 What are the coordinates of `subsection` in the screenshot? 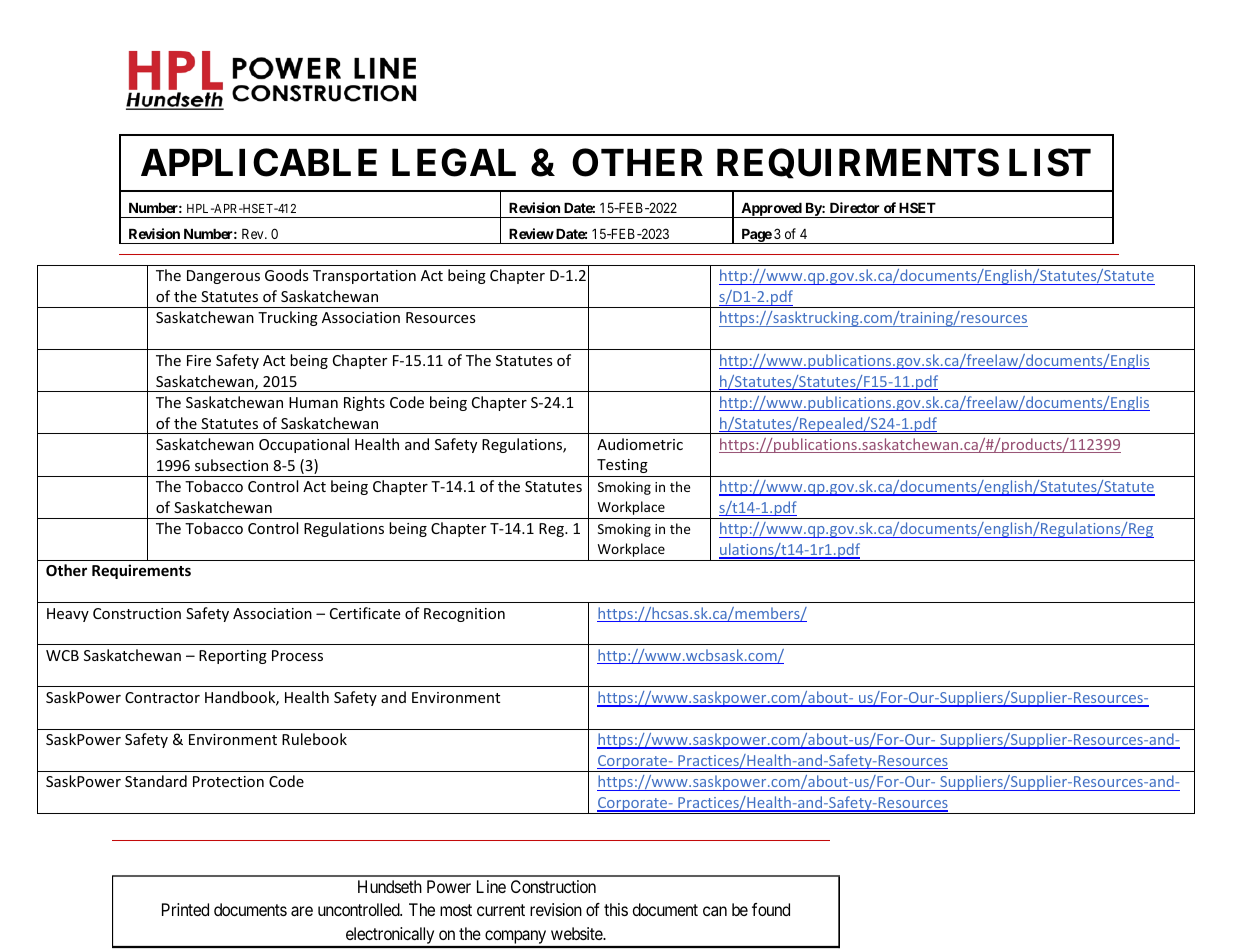 It's located at (231, 465).
